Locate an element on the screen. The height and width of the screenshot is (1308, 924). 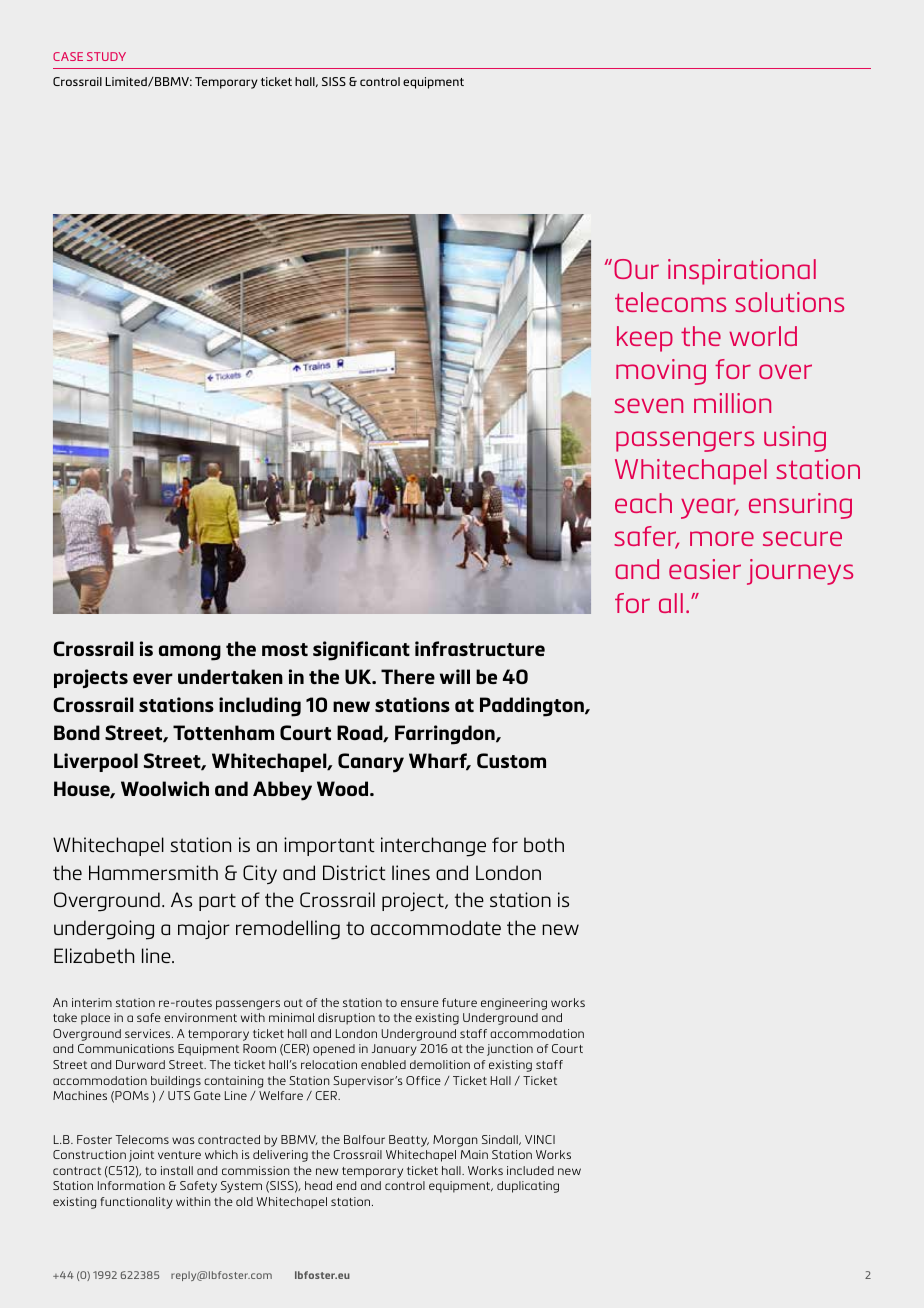
each is located at coordinates (643, 503).
